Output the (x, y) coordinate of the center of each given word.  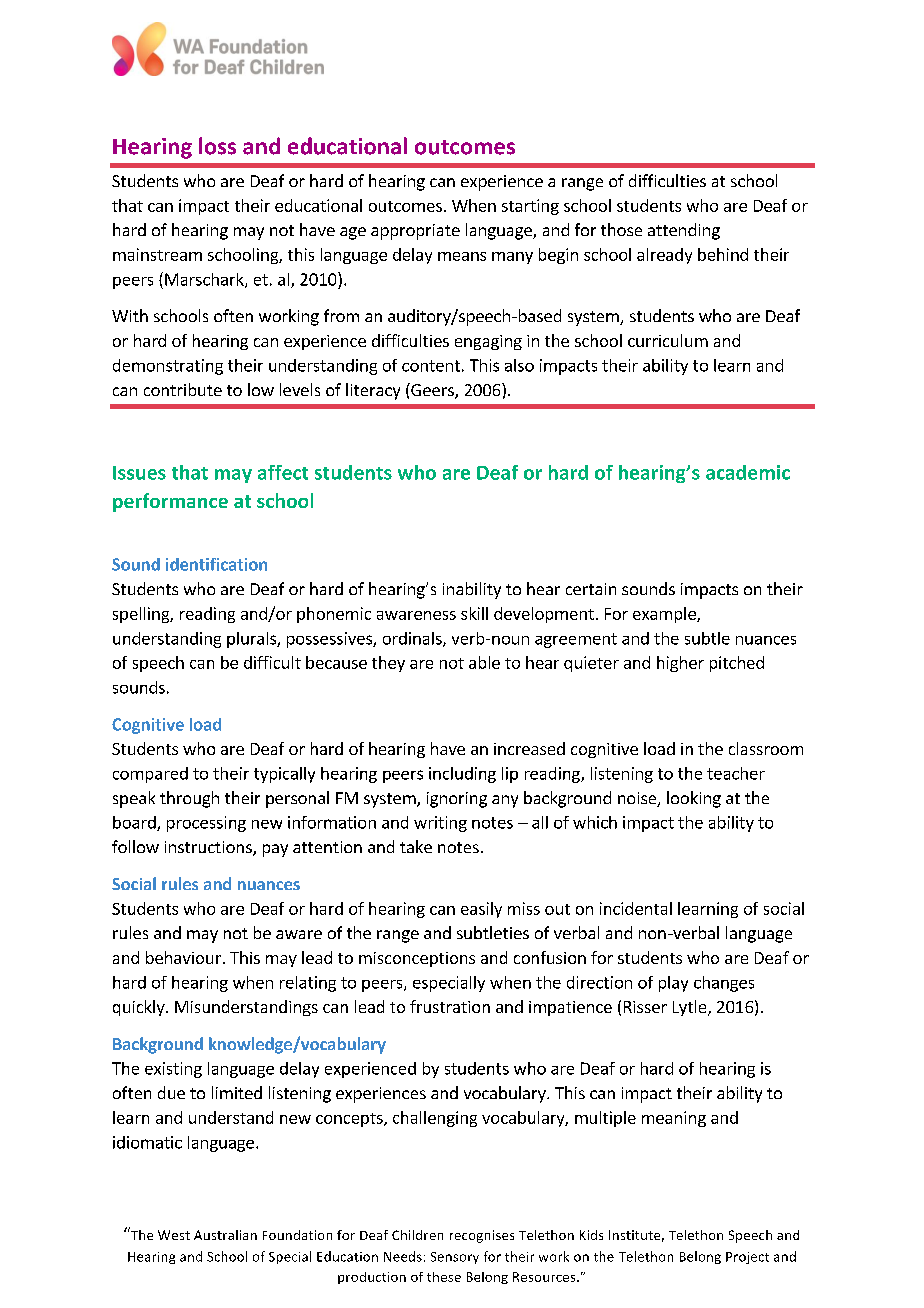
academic (748, 472)
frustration (450, 1006)
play (673, 984)
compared (150, 775)
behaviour (183, 957)
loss (217, 146)
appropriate (415, 232)
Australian (225, 1235)
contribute (183, 389)
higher (680, 664)
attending (684, 231)
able (484, 662)
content (431, 366)
